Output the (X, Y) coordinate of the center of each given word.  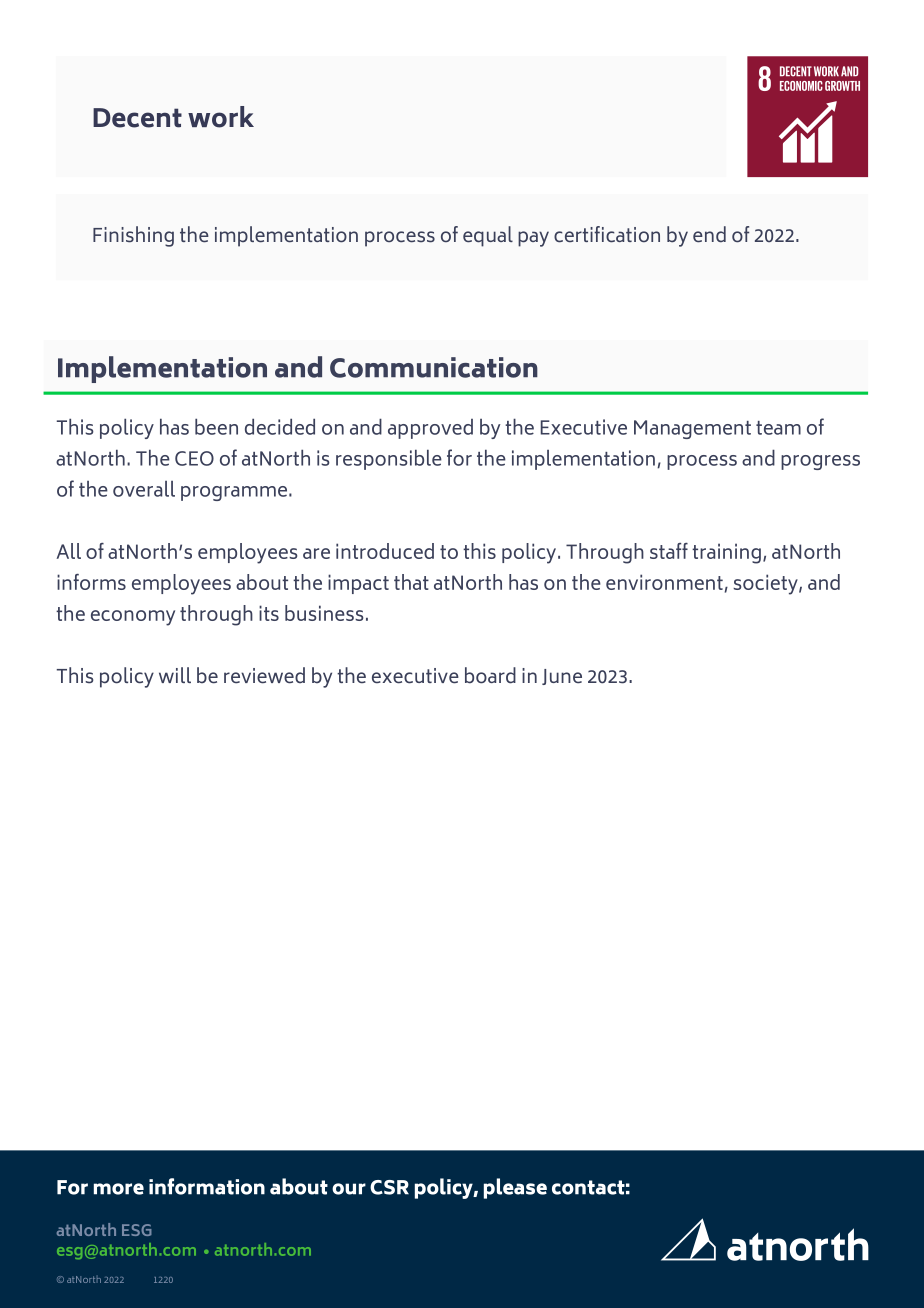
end (709, 234)
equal (488, 236)
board (490, 675)
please (515, 1188)
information (207, 1186)
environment (664, 582)
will (175, 675)
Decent (137, 118)
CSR (389, 1187)
